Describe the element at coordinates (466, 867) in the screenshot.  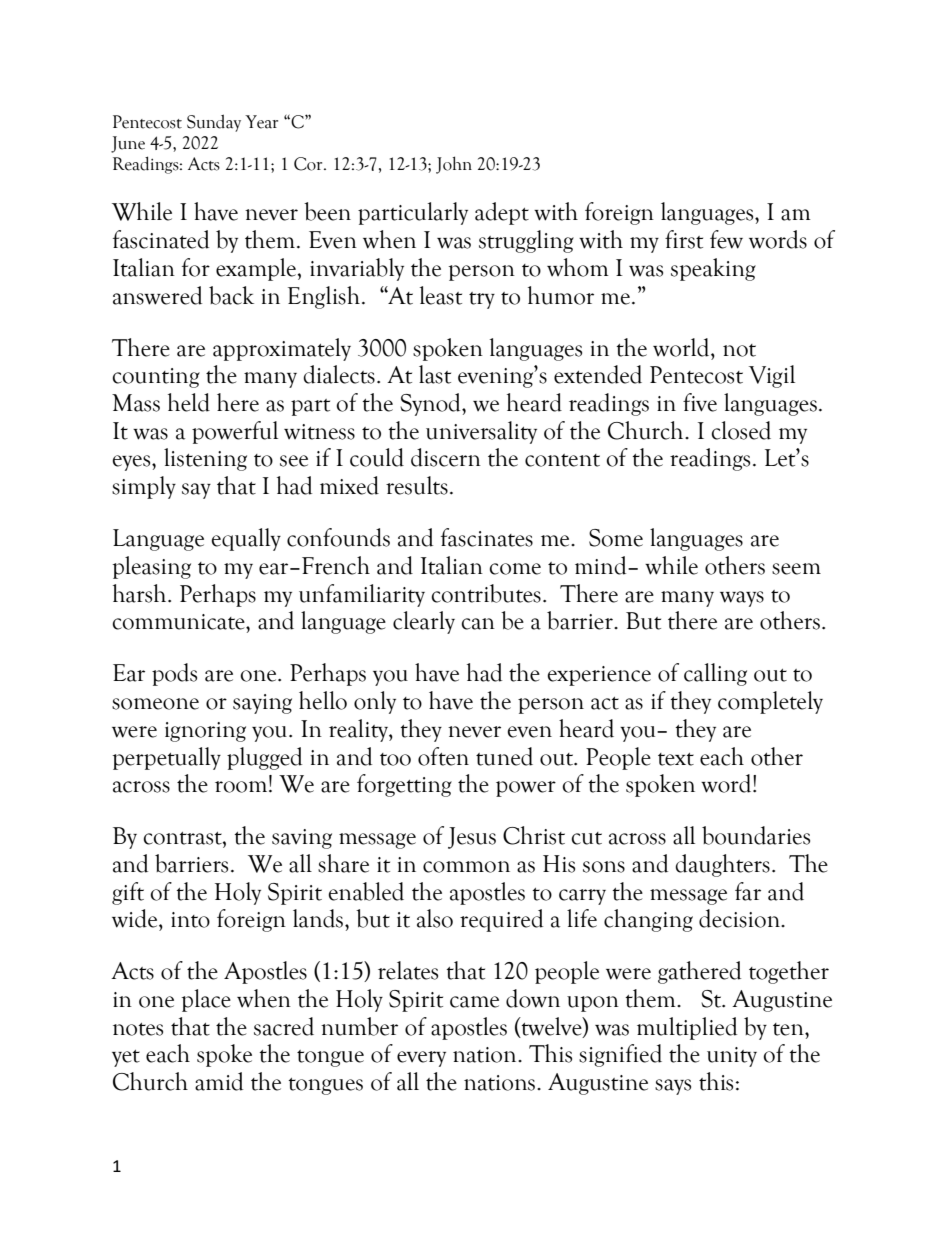
I see `common` at that location.
